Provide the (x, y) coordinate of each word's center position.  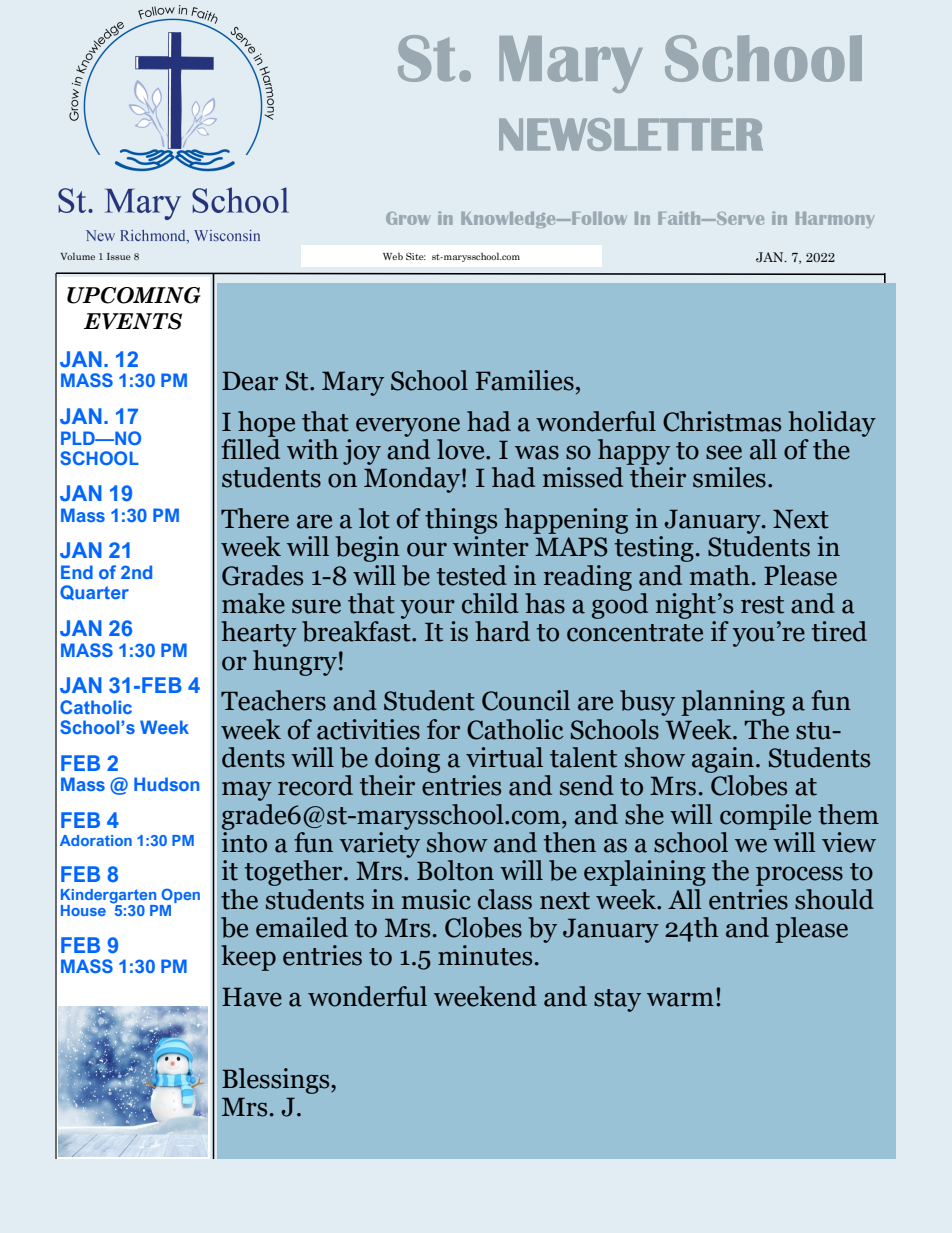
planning (733, 703)
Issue (119, 256)
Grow (408, 218)
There (255, 518)
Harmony (835, 220)
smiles (729, 477)
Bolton (455, 870)
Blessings (277, 1081)
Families (524, 380)
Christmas (722, 421)
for (443, 729)
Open (180, 895)
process (799, 876)
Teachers (273, 700)
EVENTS (133, 321)
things (461, 521)
